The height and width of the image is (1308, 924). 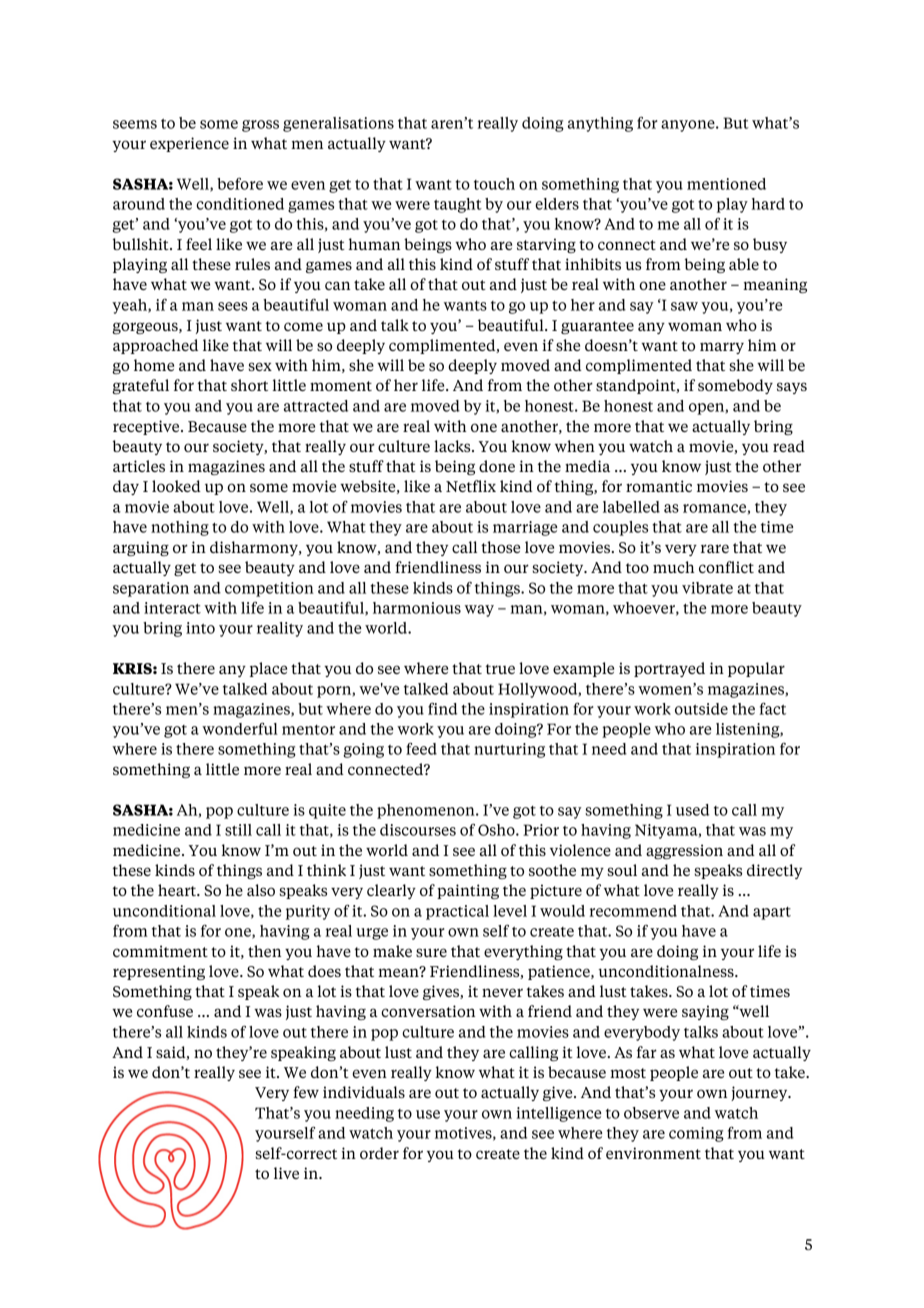 I want to click on experience, so click(x=189, y=144).
